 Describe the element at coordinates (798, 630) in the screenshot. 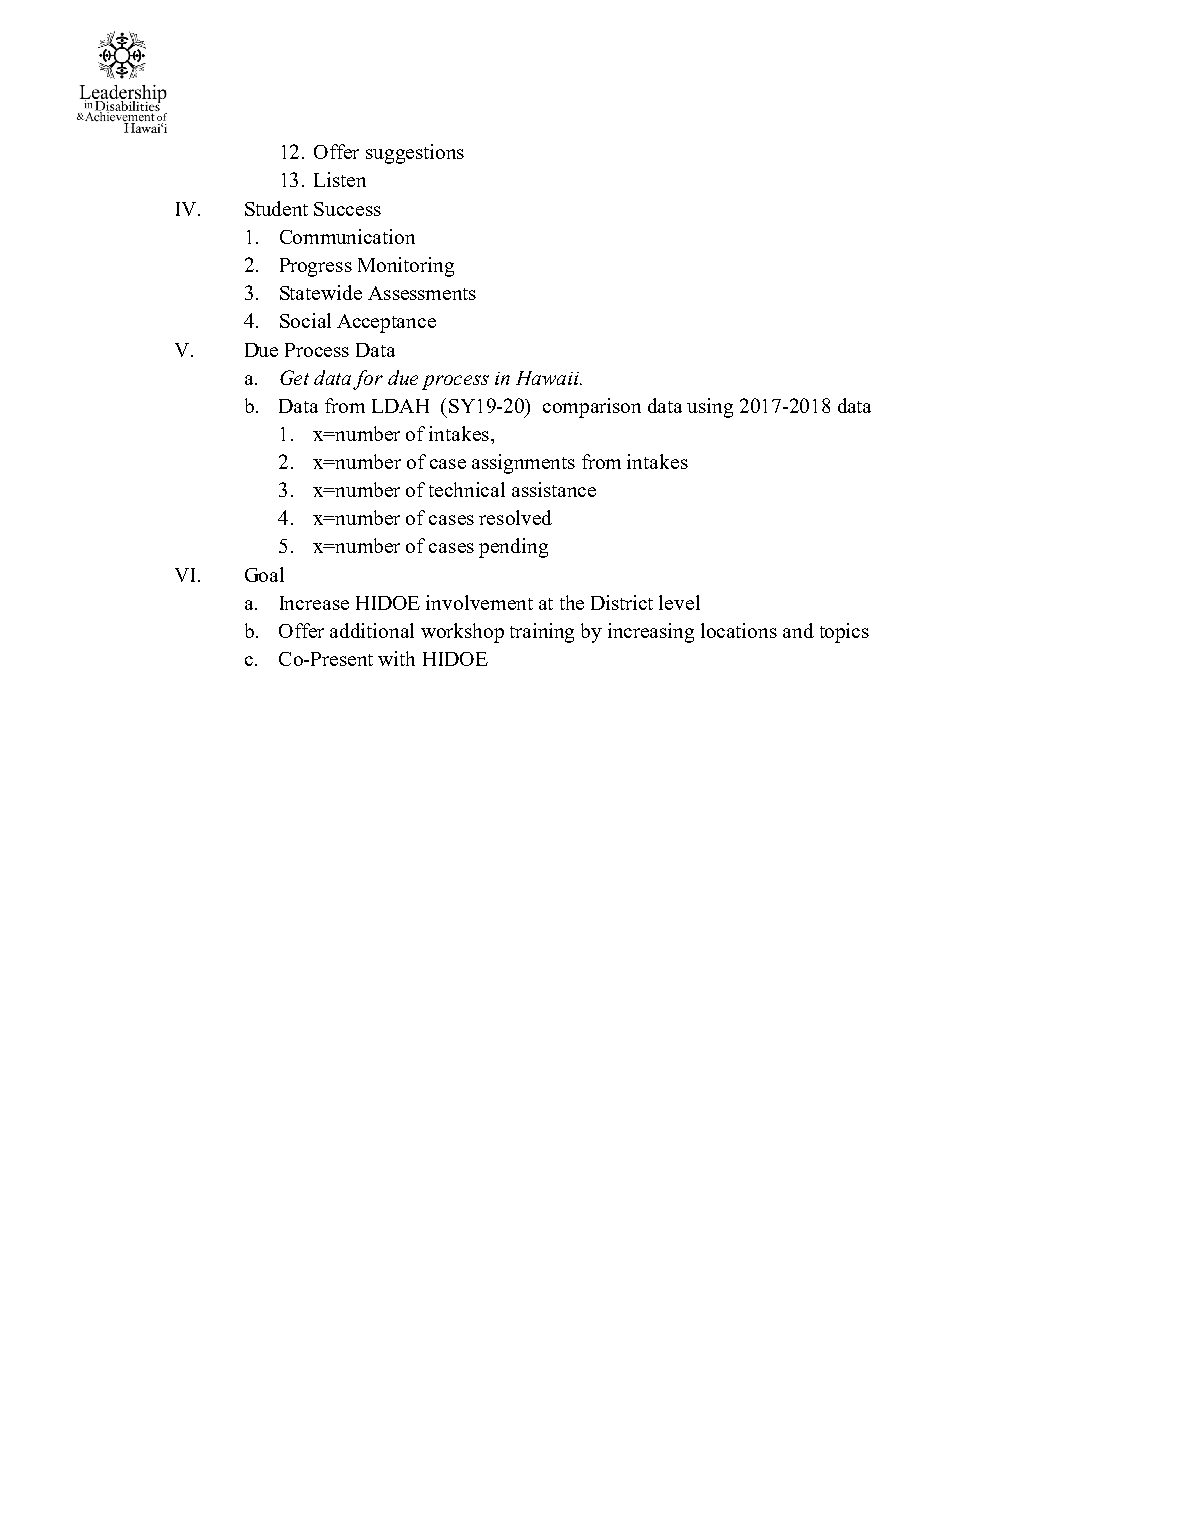

I see `and` at that location.
